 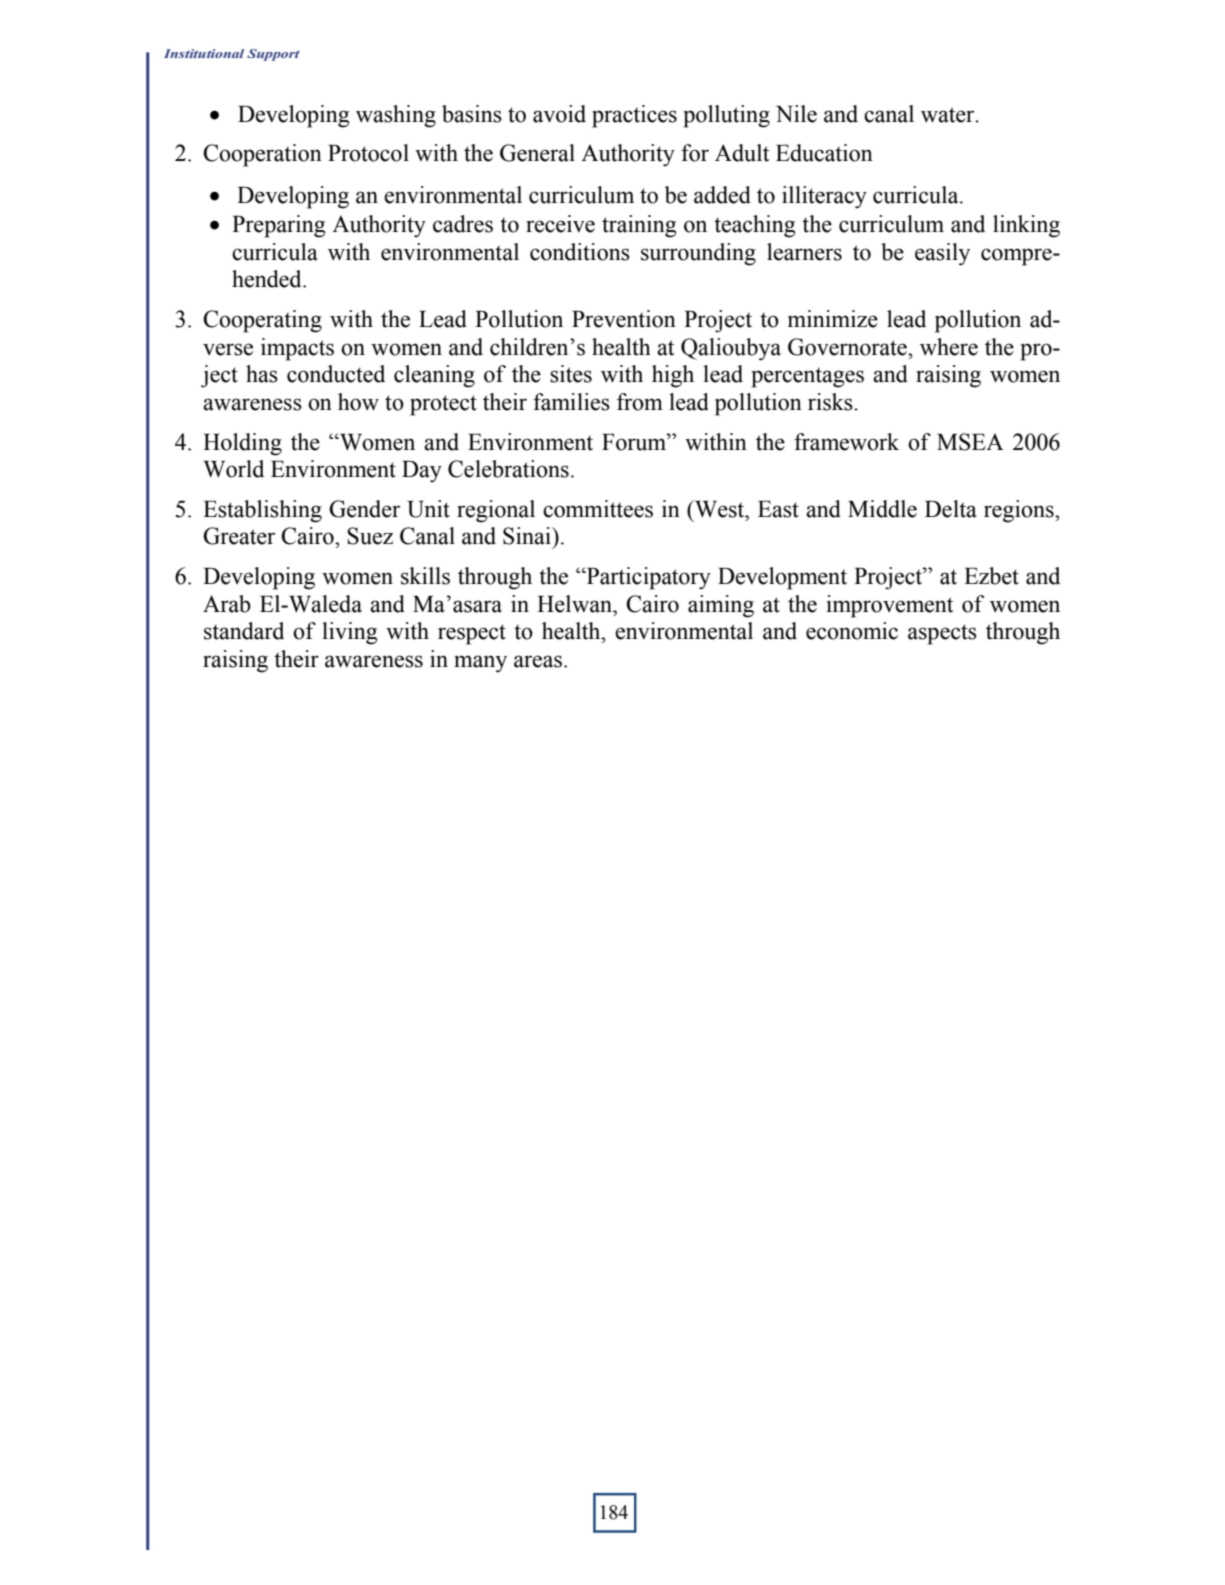 I want to click on where, so click(x=949, y=347).
